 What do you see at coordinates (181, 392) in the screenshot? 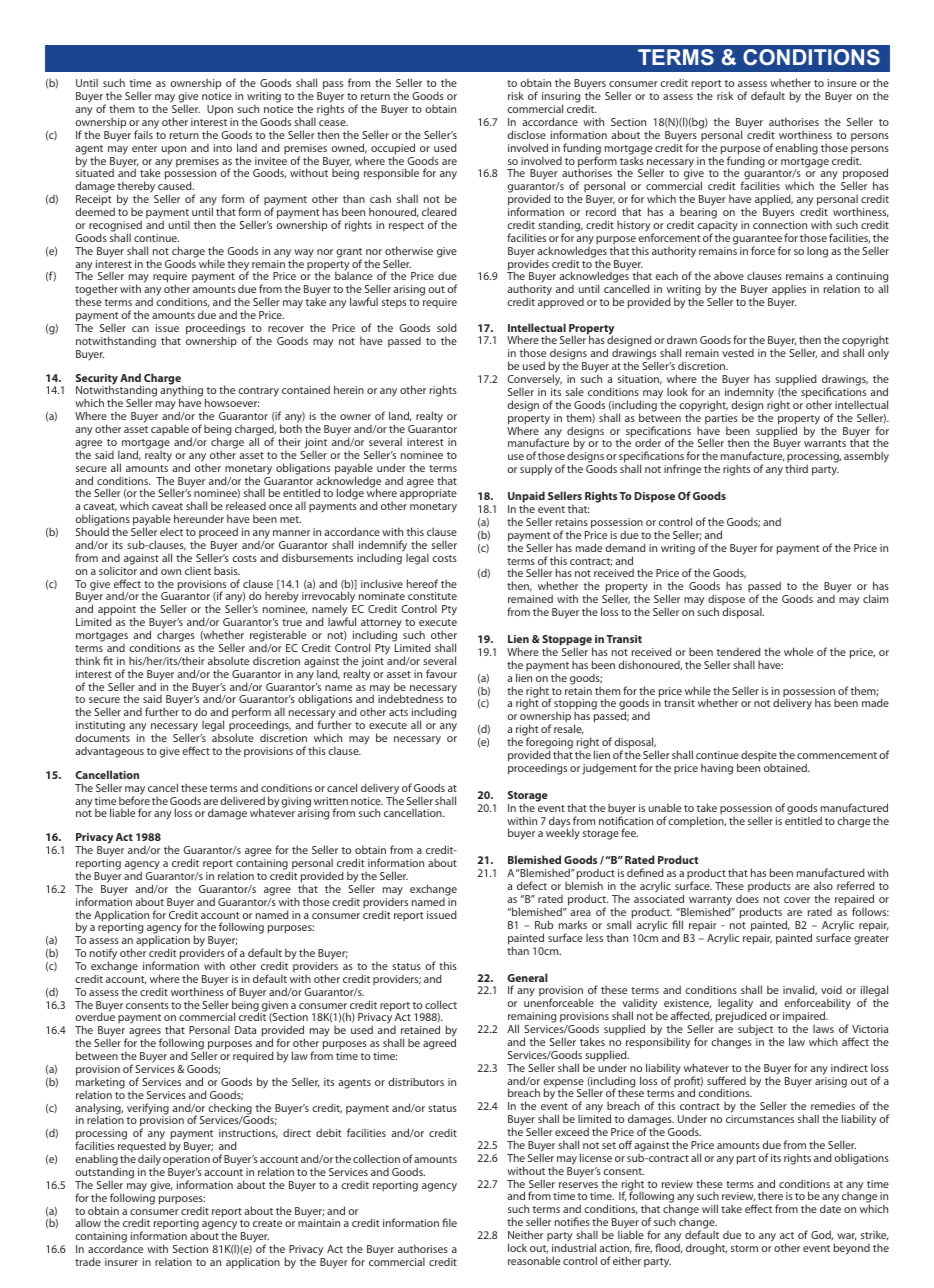
I see `anything` at bounding box center [181, 392].
